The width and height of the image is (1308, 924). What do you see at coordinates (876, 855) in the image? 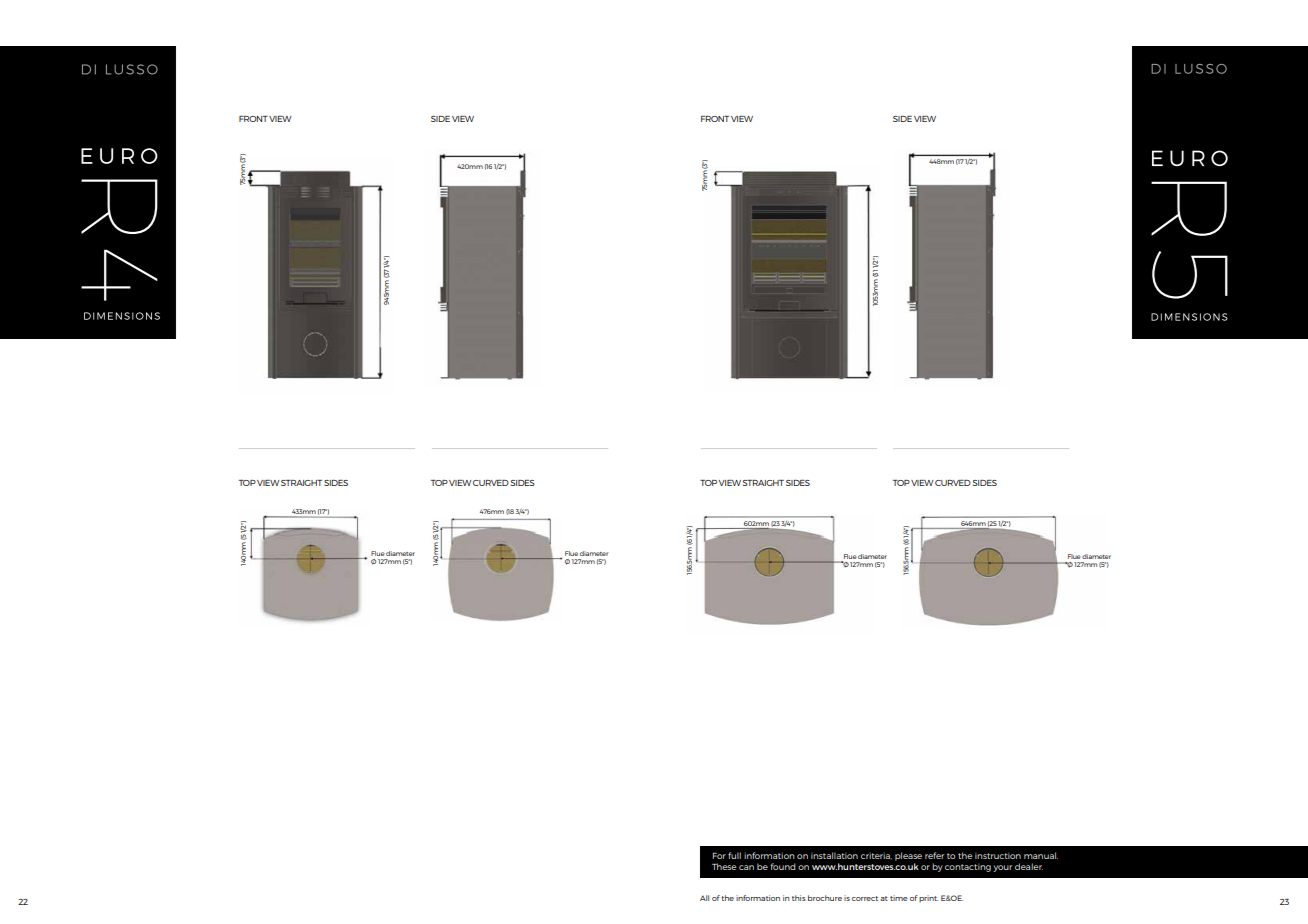
I see `criteria` at bounding box center [876, 855].
